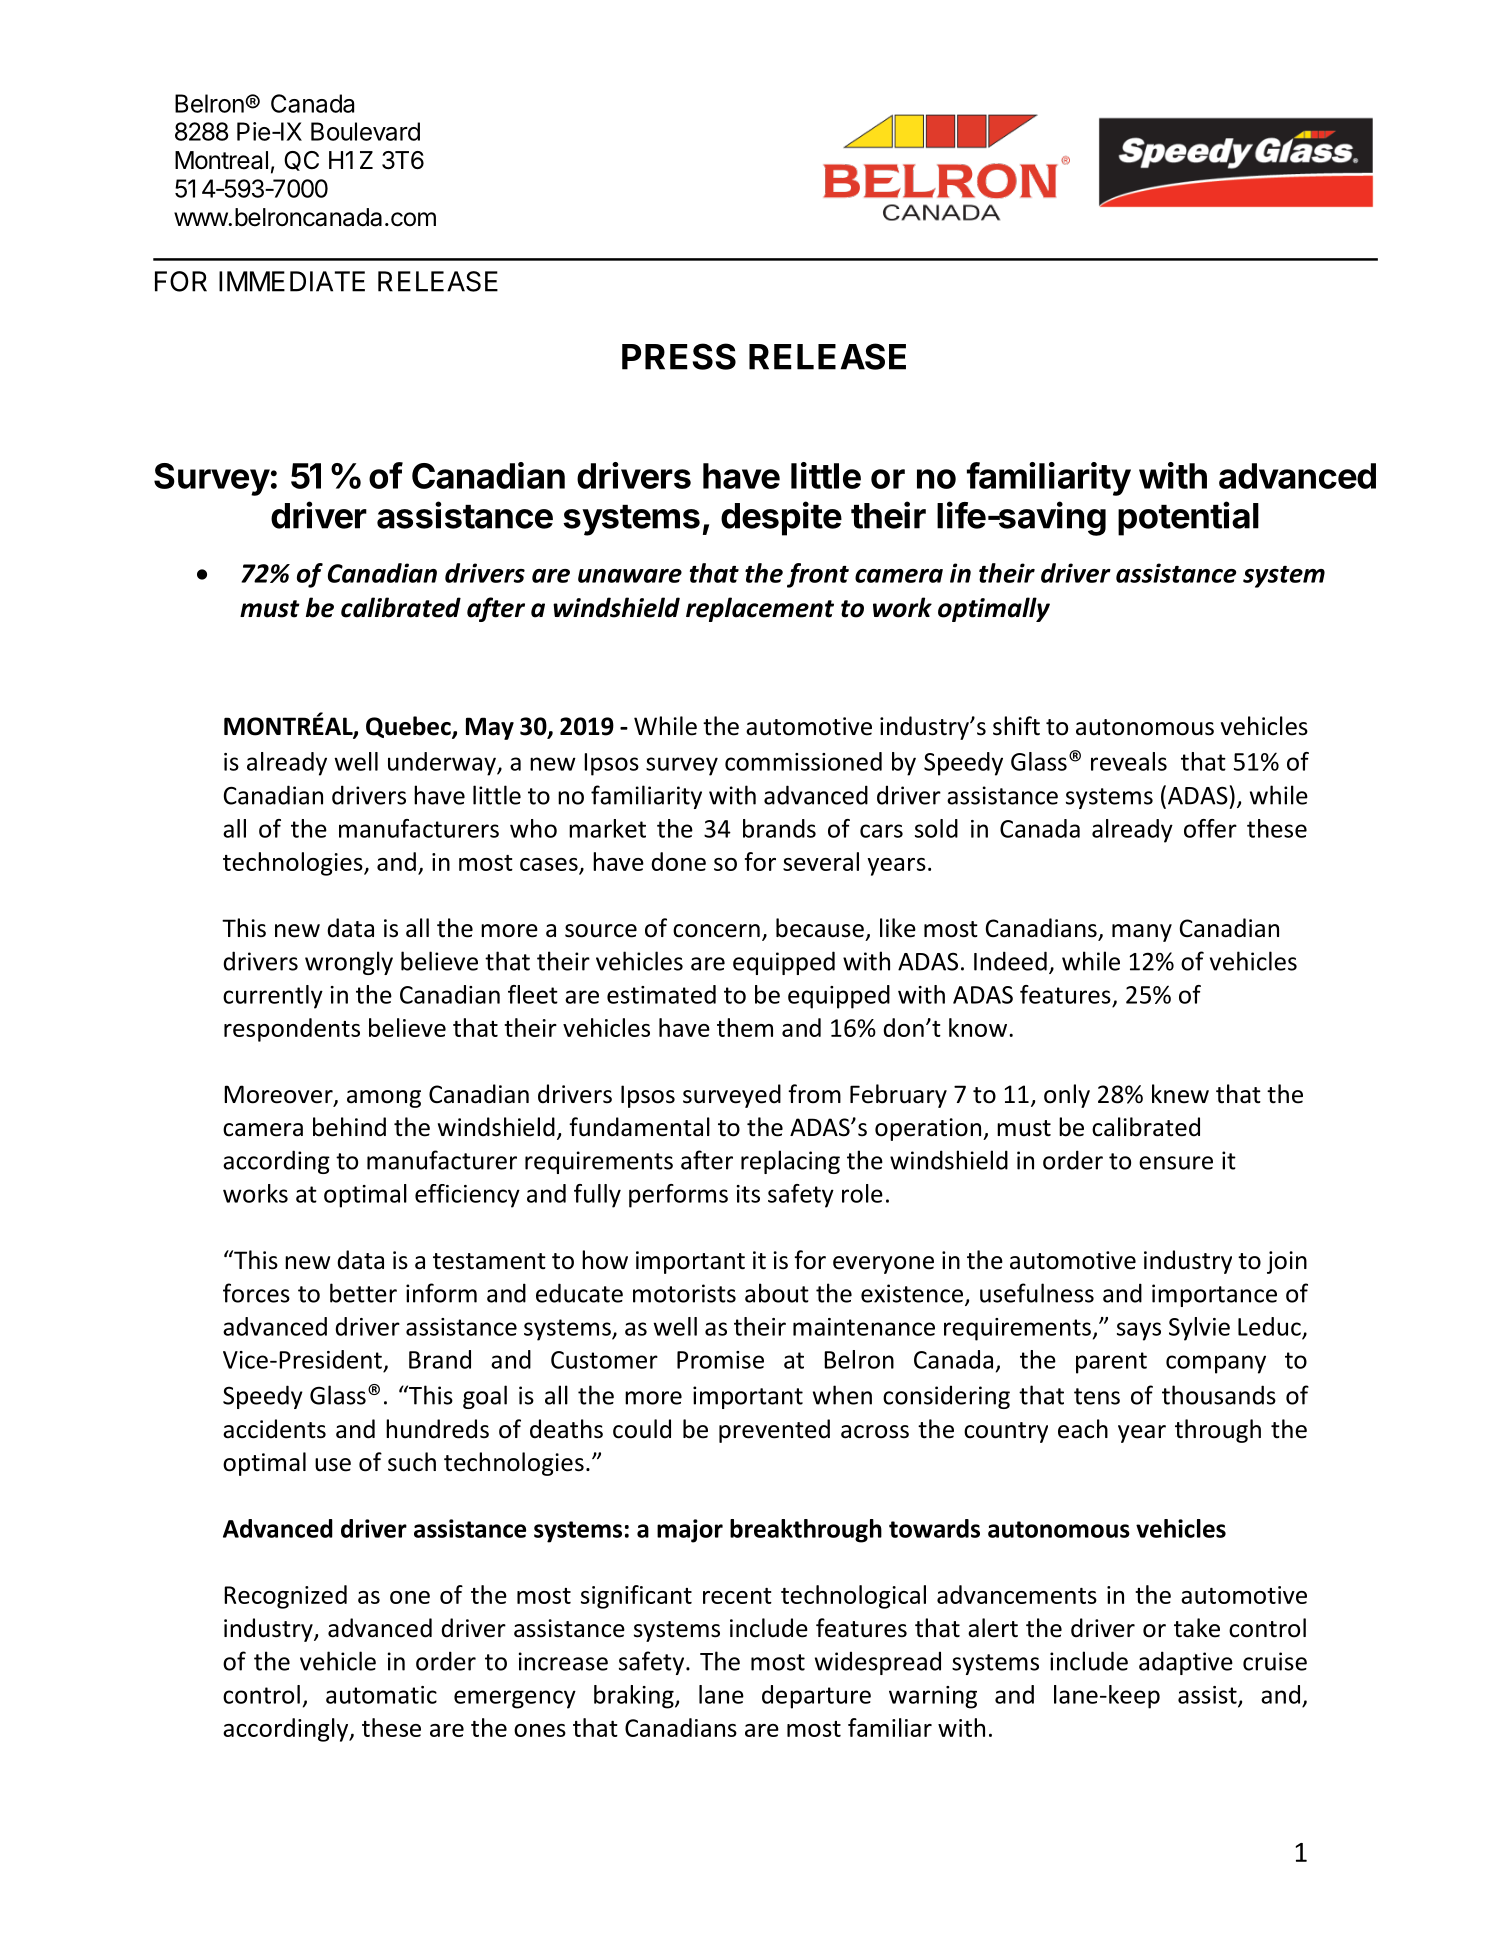 The height and width of the screenshot is (1957, 1512). What do you see at coordinates (720, 1360) in the screenshot?
I see `Promise` at bounding box center [720, 1360].
